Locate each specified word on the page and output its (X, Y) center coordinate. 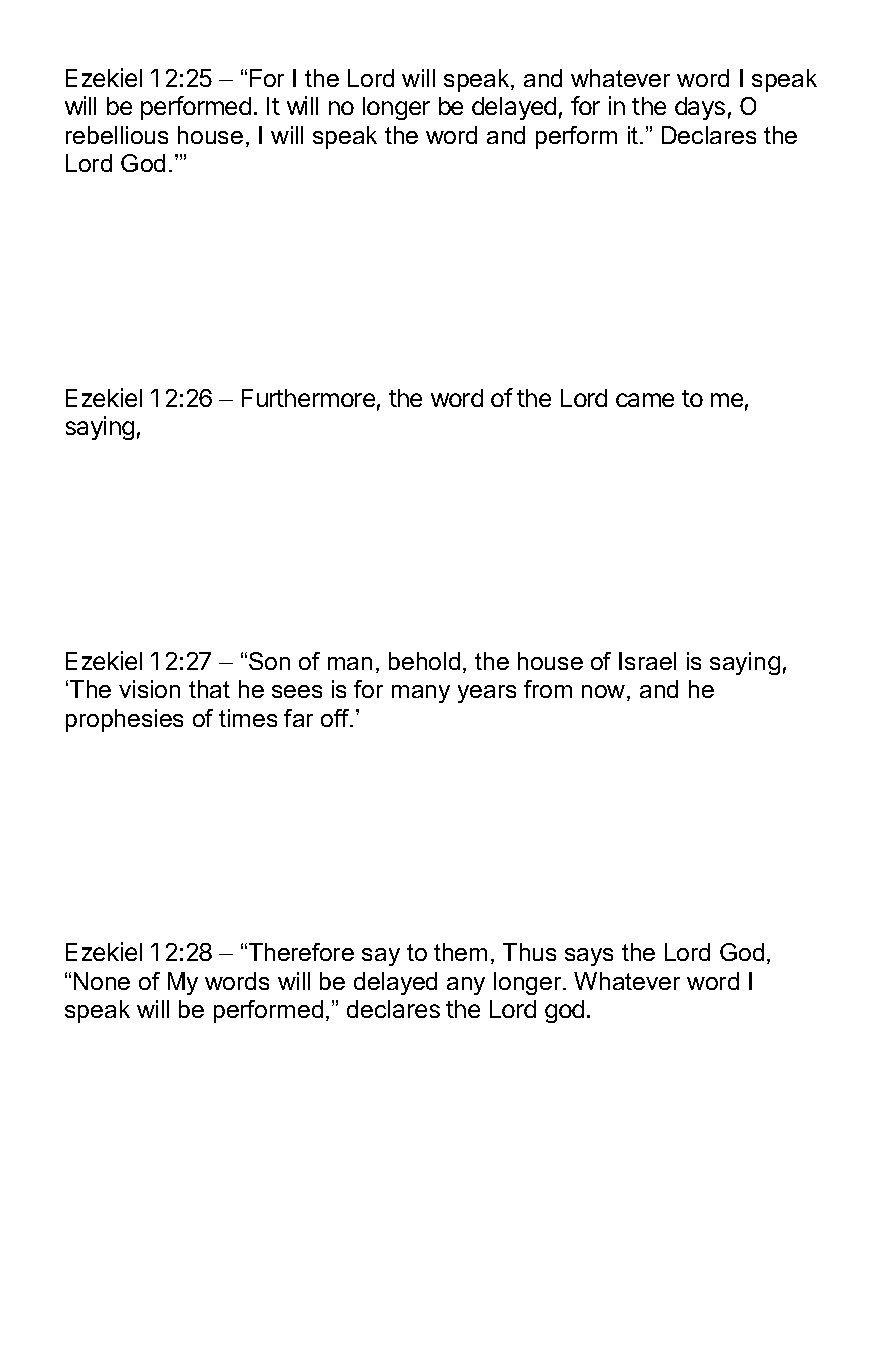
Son (269, 661)
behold (424, 661)
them (460, 952)
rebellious (117, 135)
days (700, 108)
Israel (647, 661)
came (645, 400)
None (102, 981)
